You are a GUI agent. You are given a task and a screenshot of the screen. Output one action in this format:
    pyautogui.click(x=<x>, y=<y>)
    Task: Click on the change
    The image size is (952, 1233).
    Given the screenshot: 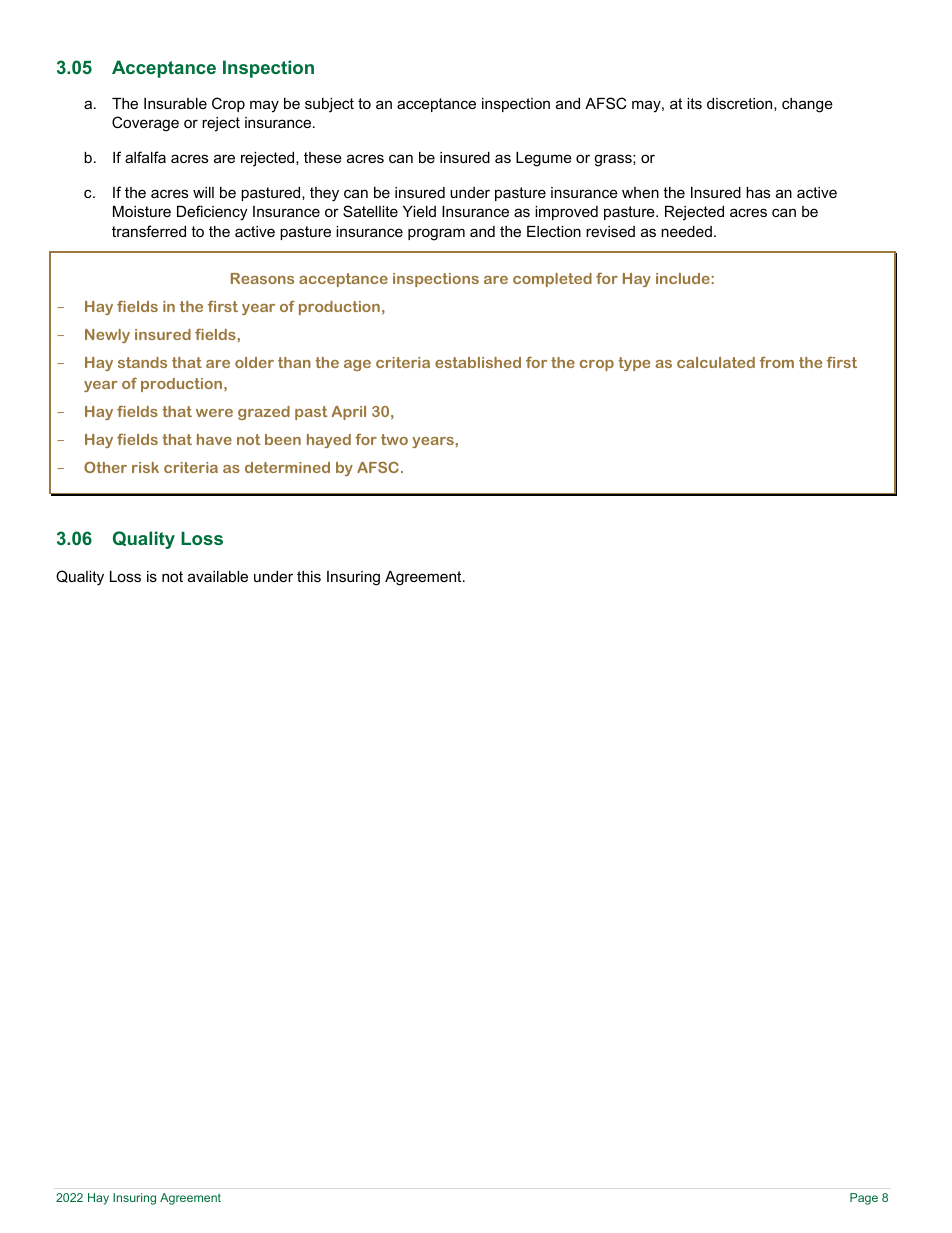 What is the action you would take?
    pyautogui.click(x=807, y=105)
